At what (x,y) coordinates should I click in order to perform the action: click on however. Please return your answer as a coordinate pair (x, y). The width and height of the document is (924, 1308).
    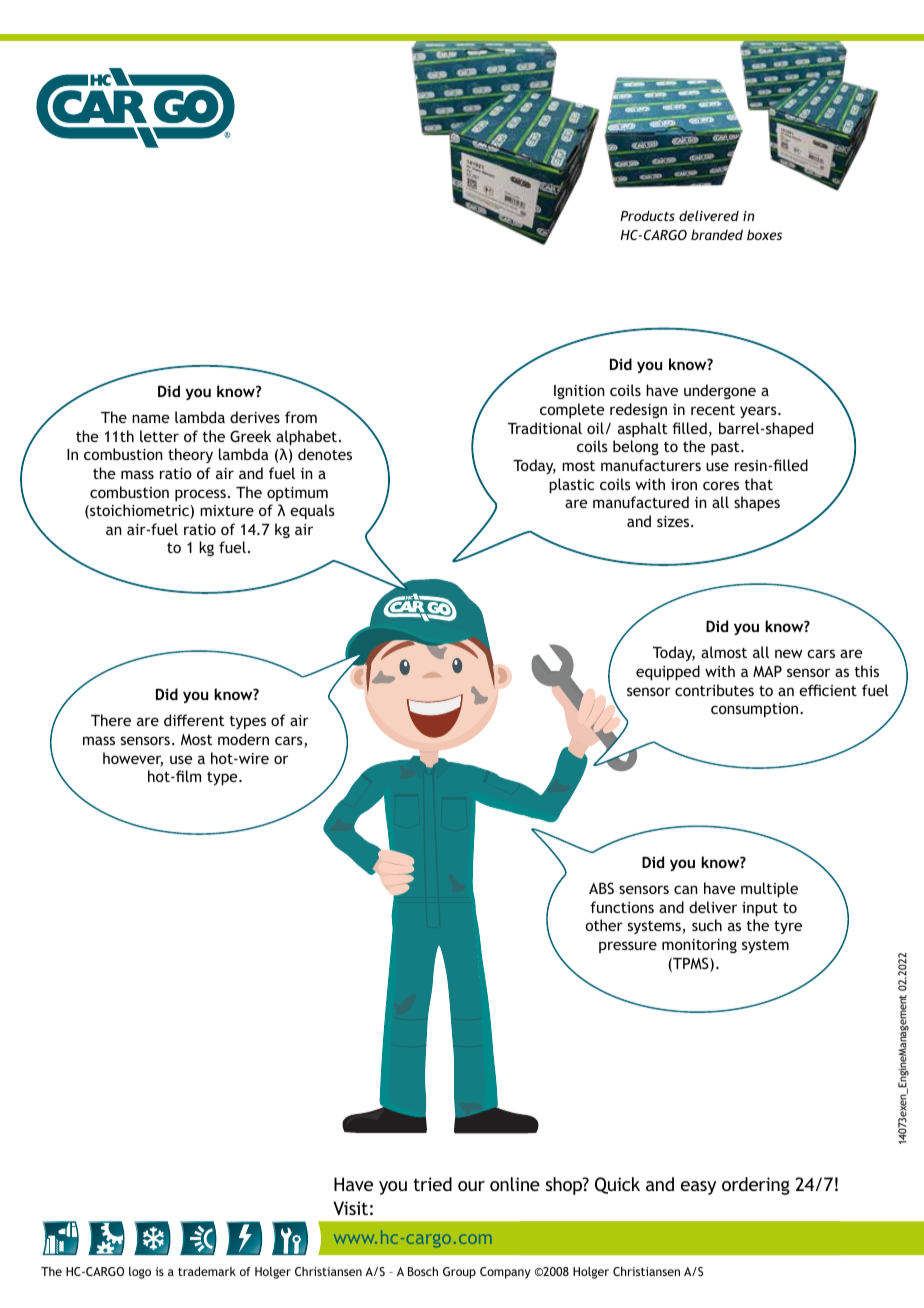
    Looking at the image, I should click on (133, 759).
